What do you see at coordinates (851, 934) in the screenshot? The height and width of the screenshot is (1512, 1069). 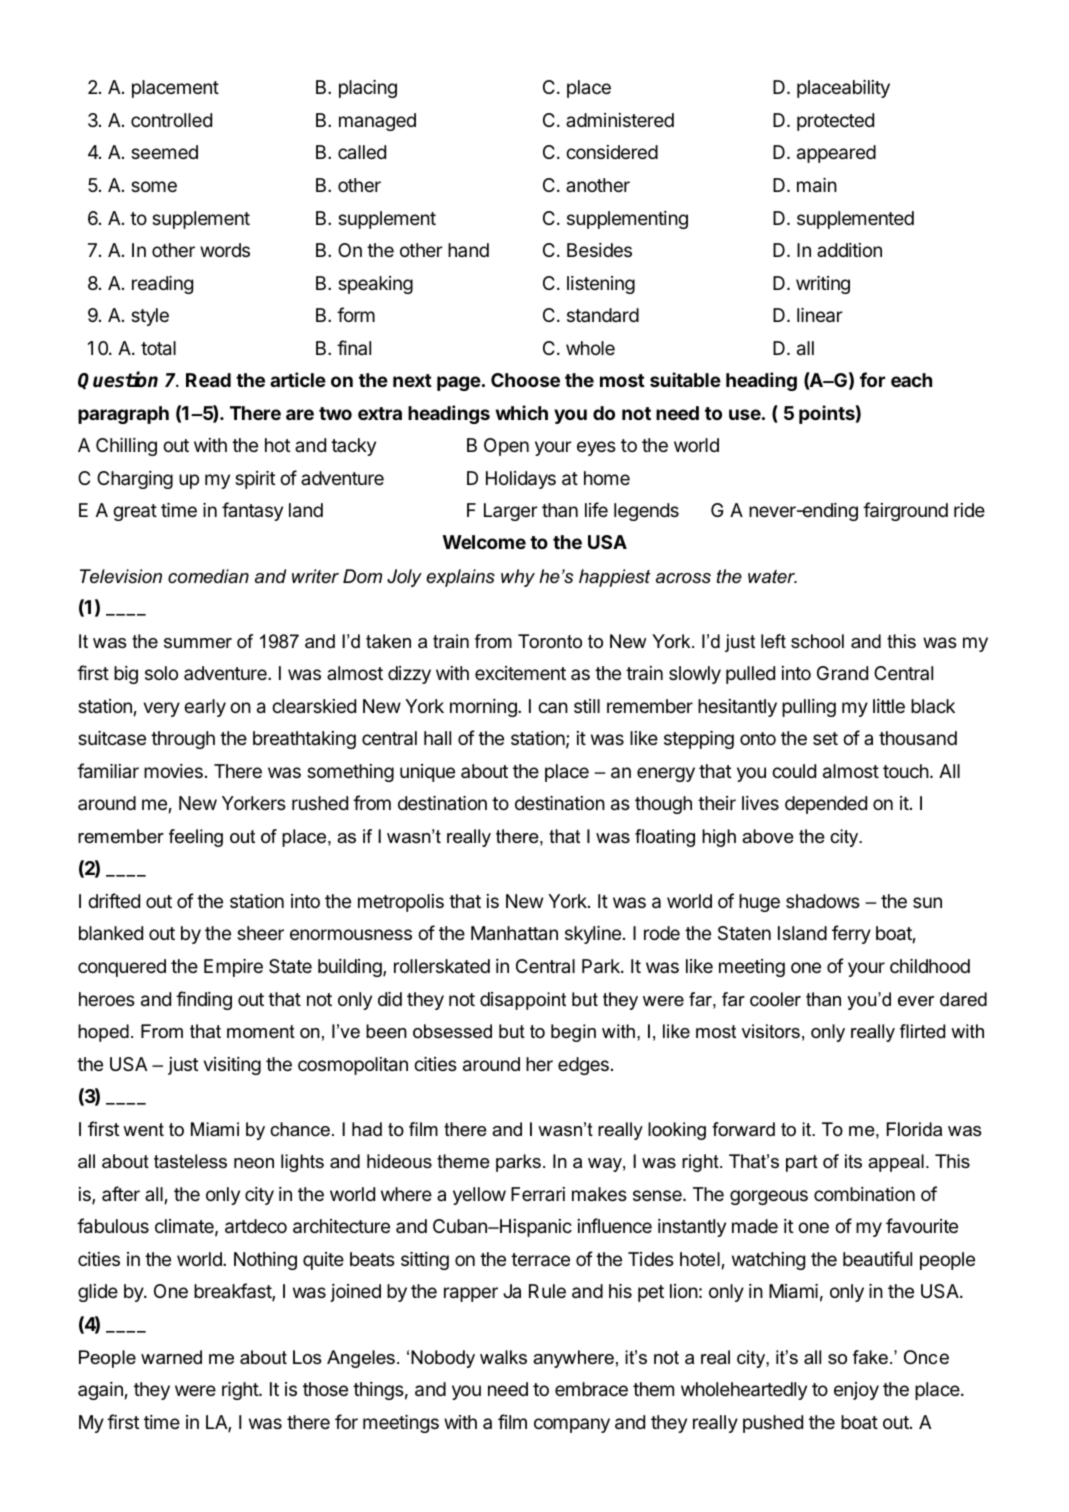 I see `ferry` at bounding box center [851, 934].
